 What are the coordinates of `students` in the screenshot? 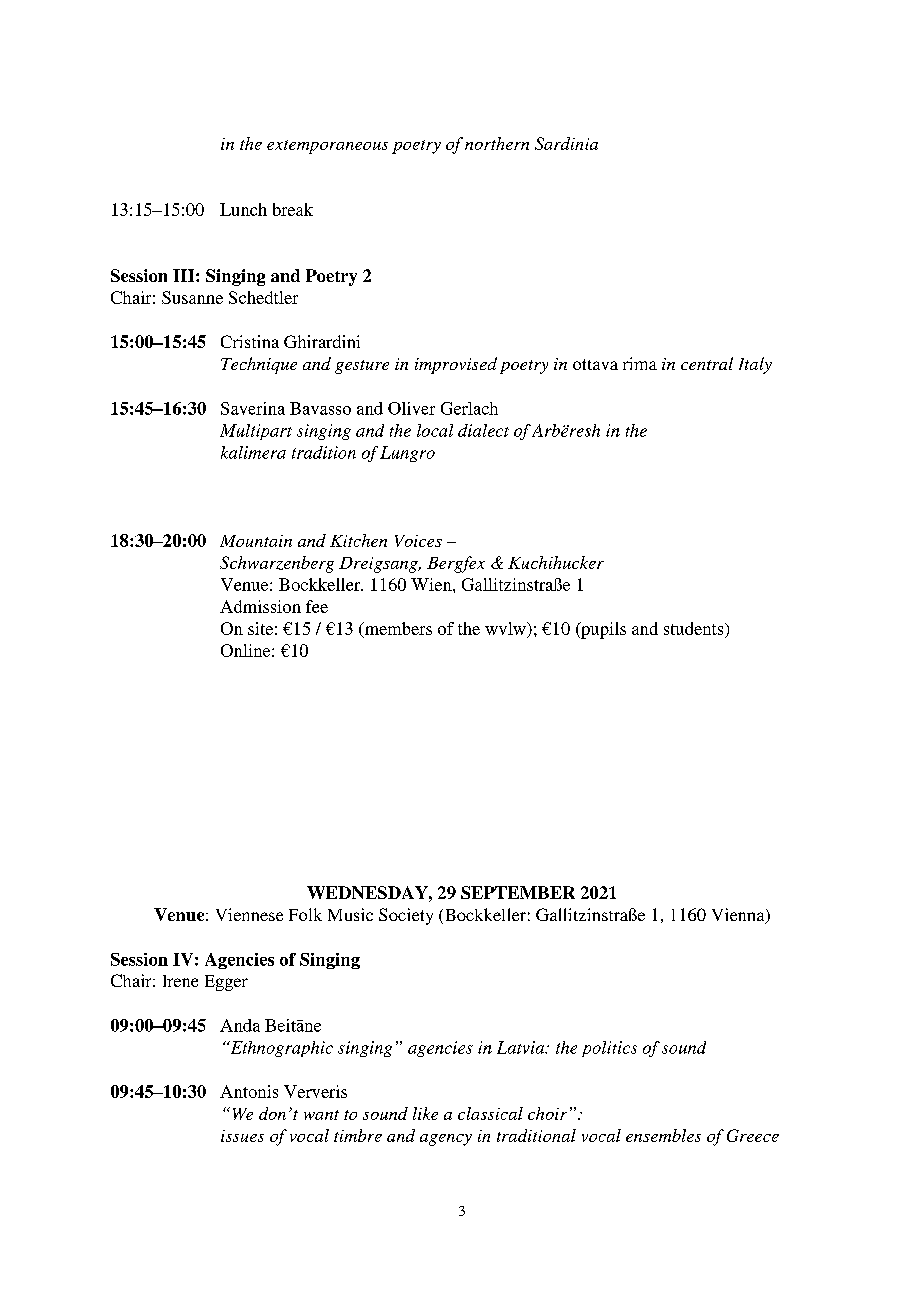 It's located at (695, 628).
